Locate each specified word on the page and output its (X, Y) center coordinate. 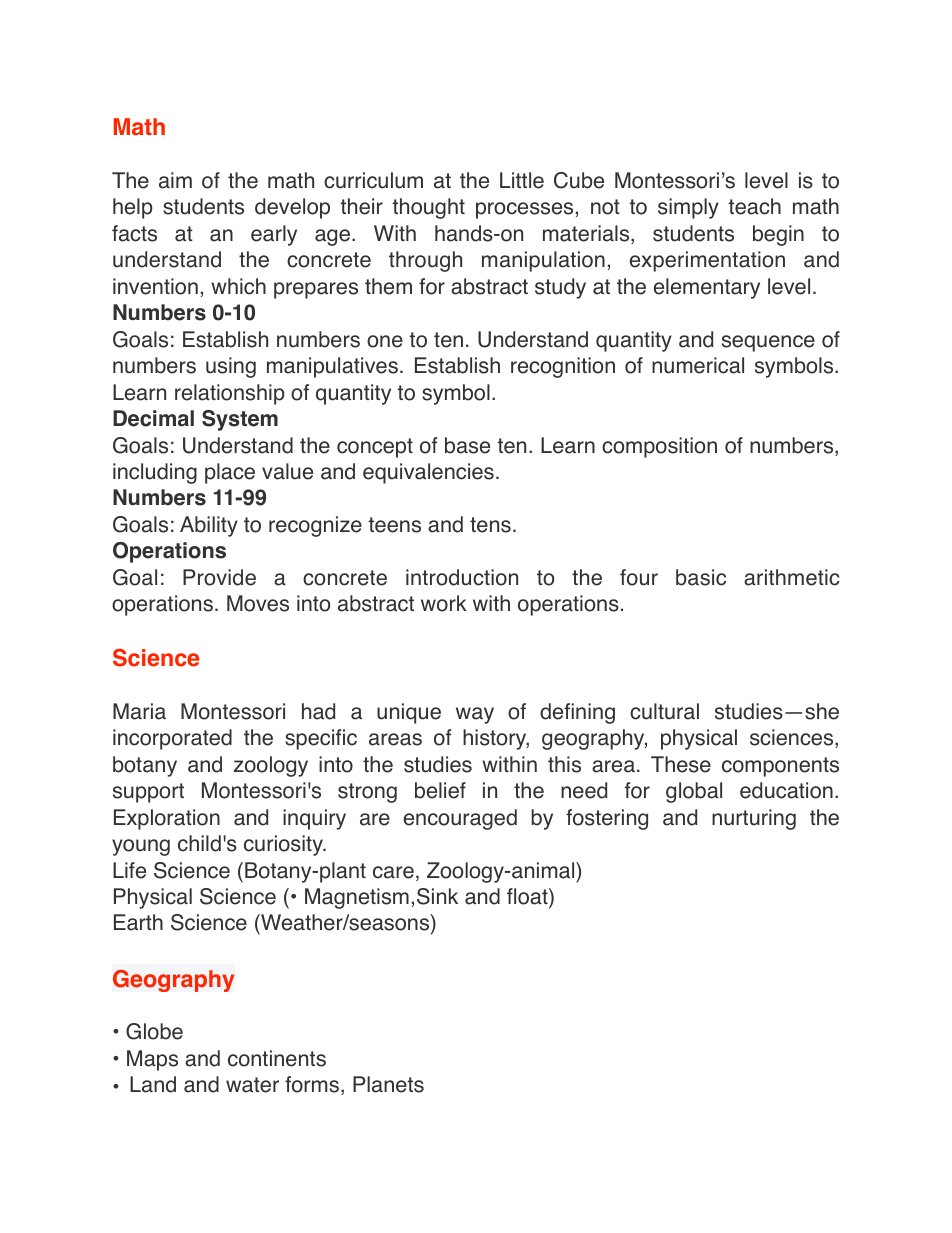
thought (428, 208)
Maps (152, 1060)
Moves (258, 603)
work (444, 603)
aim (175, 180)
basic (701, 577)
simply (688, 208)
